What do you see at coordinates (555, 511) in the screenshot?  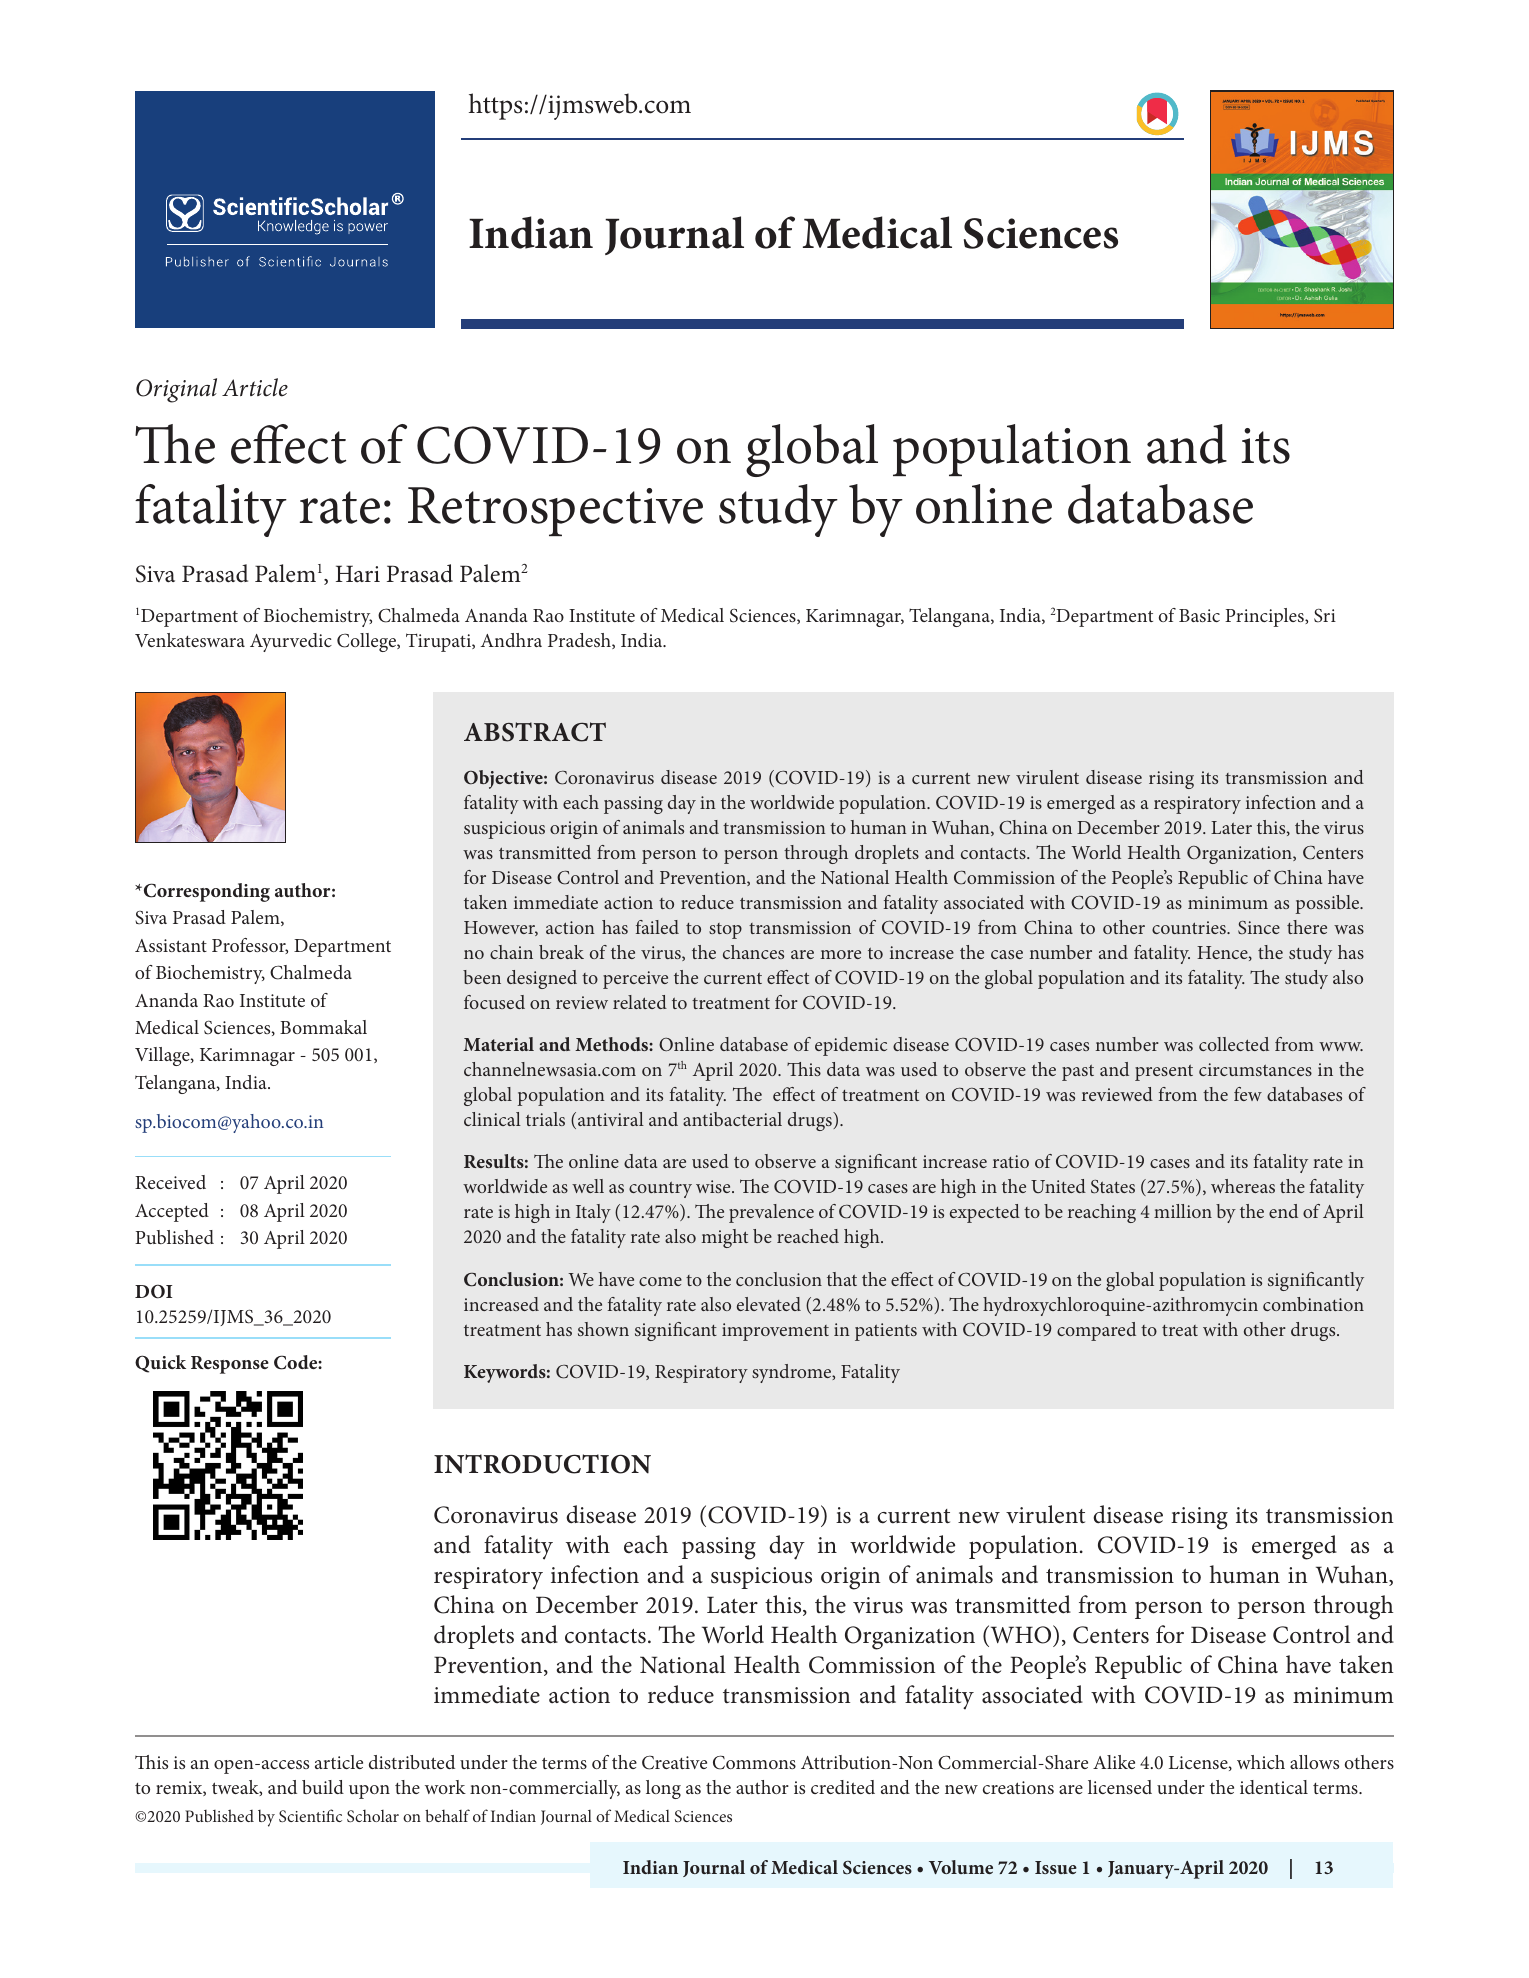 I see `Retrospective` at bounding box center [555, 511].
